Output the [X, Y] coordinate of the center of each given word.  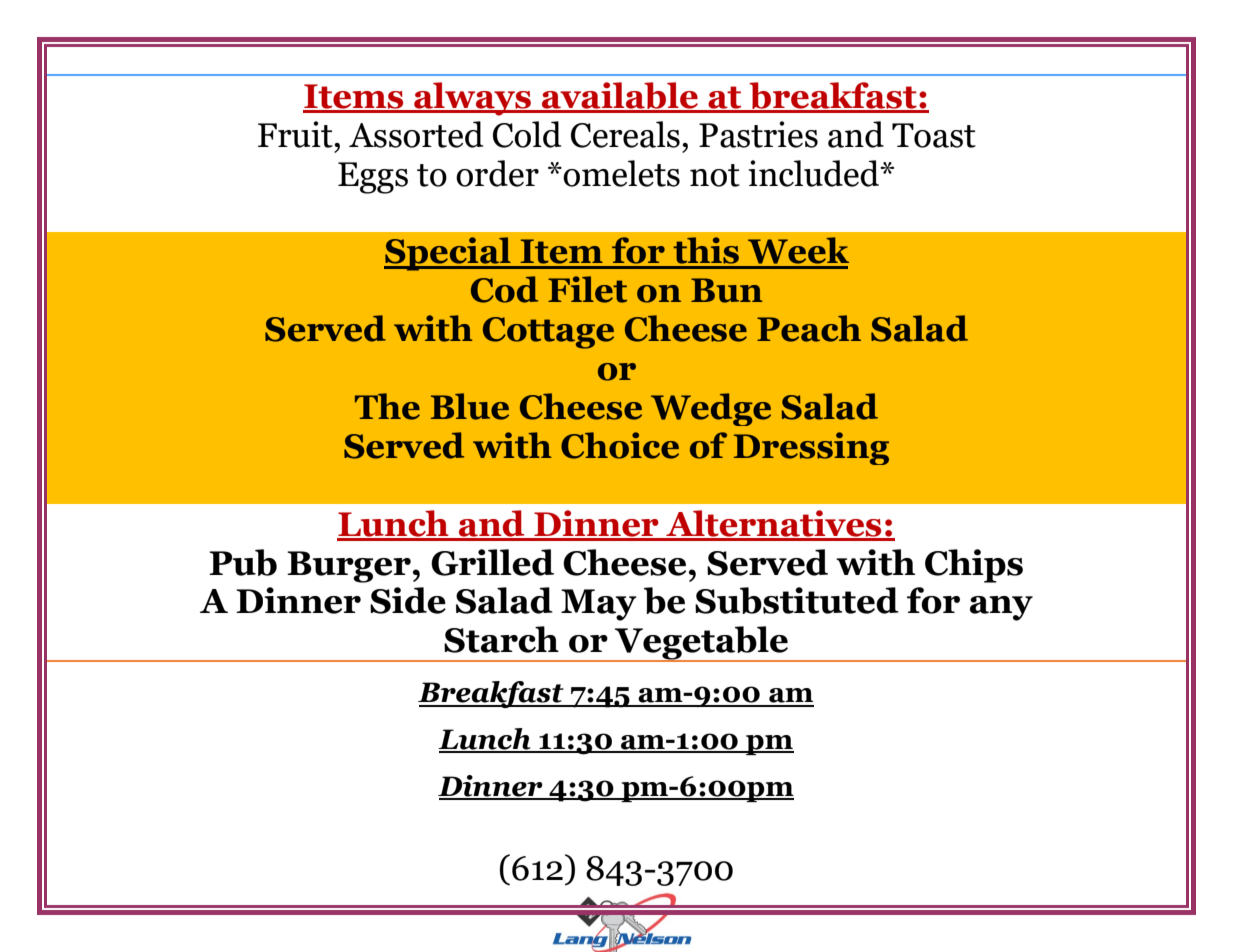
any [1001, 608]
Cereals [625, 134]
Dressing [811, 448]
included [814, 173]
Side [408, 600]
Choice [620, 445]
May [599, 605]
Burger [349, 567]
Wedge [711, 409]
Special [448, 254]
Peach [809, 328]
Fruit [296, 134]
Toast [934, 135]
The [387, 406]
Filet [587, 289]
